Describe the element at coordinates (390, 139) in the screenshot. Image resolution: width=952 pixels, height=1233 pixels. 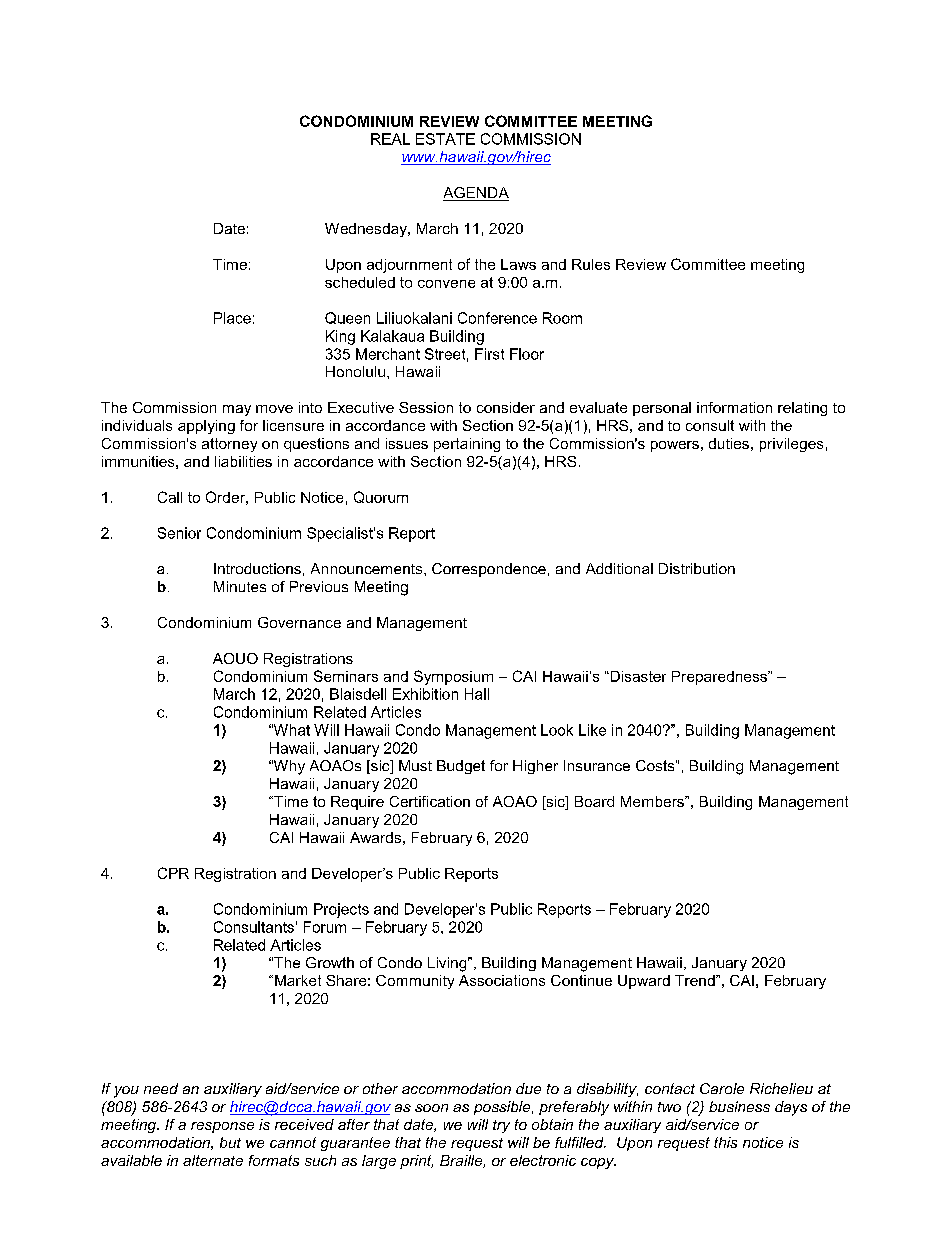
I see `REAL` at that location.
